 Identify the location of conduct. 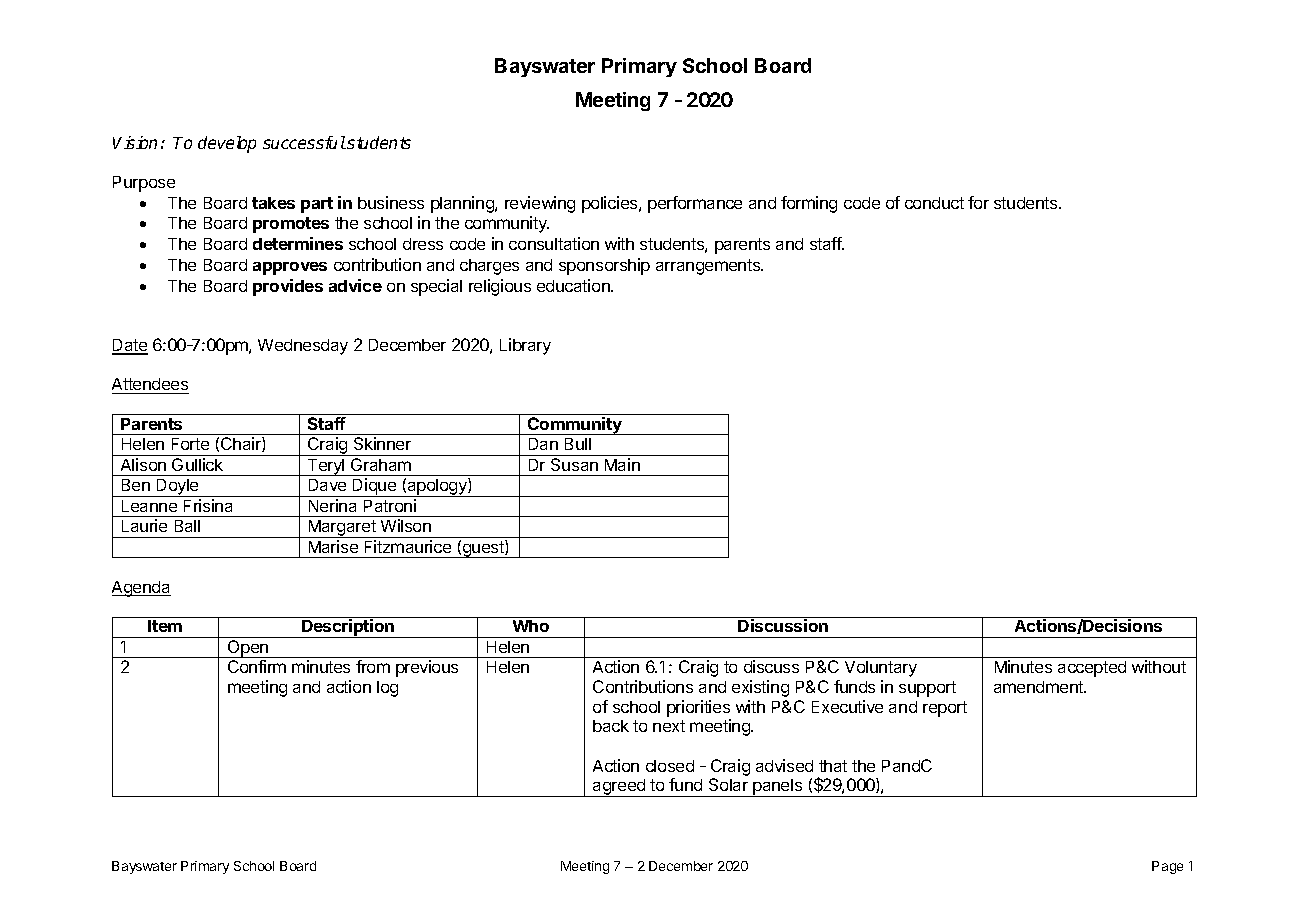
(934, 203).
